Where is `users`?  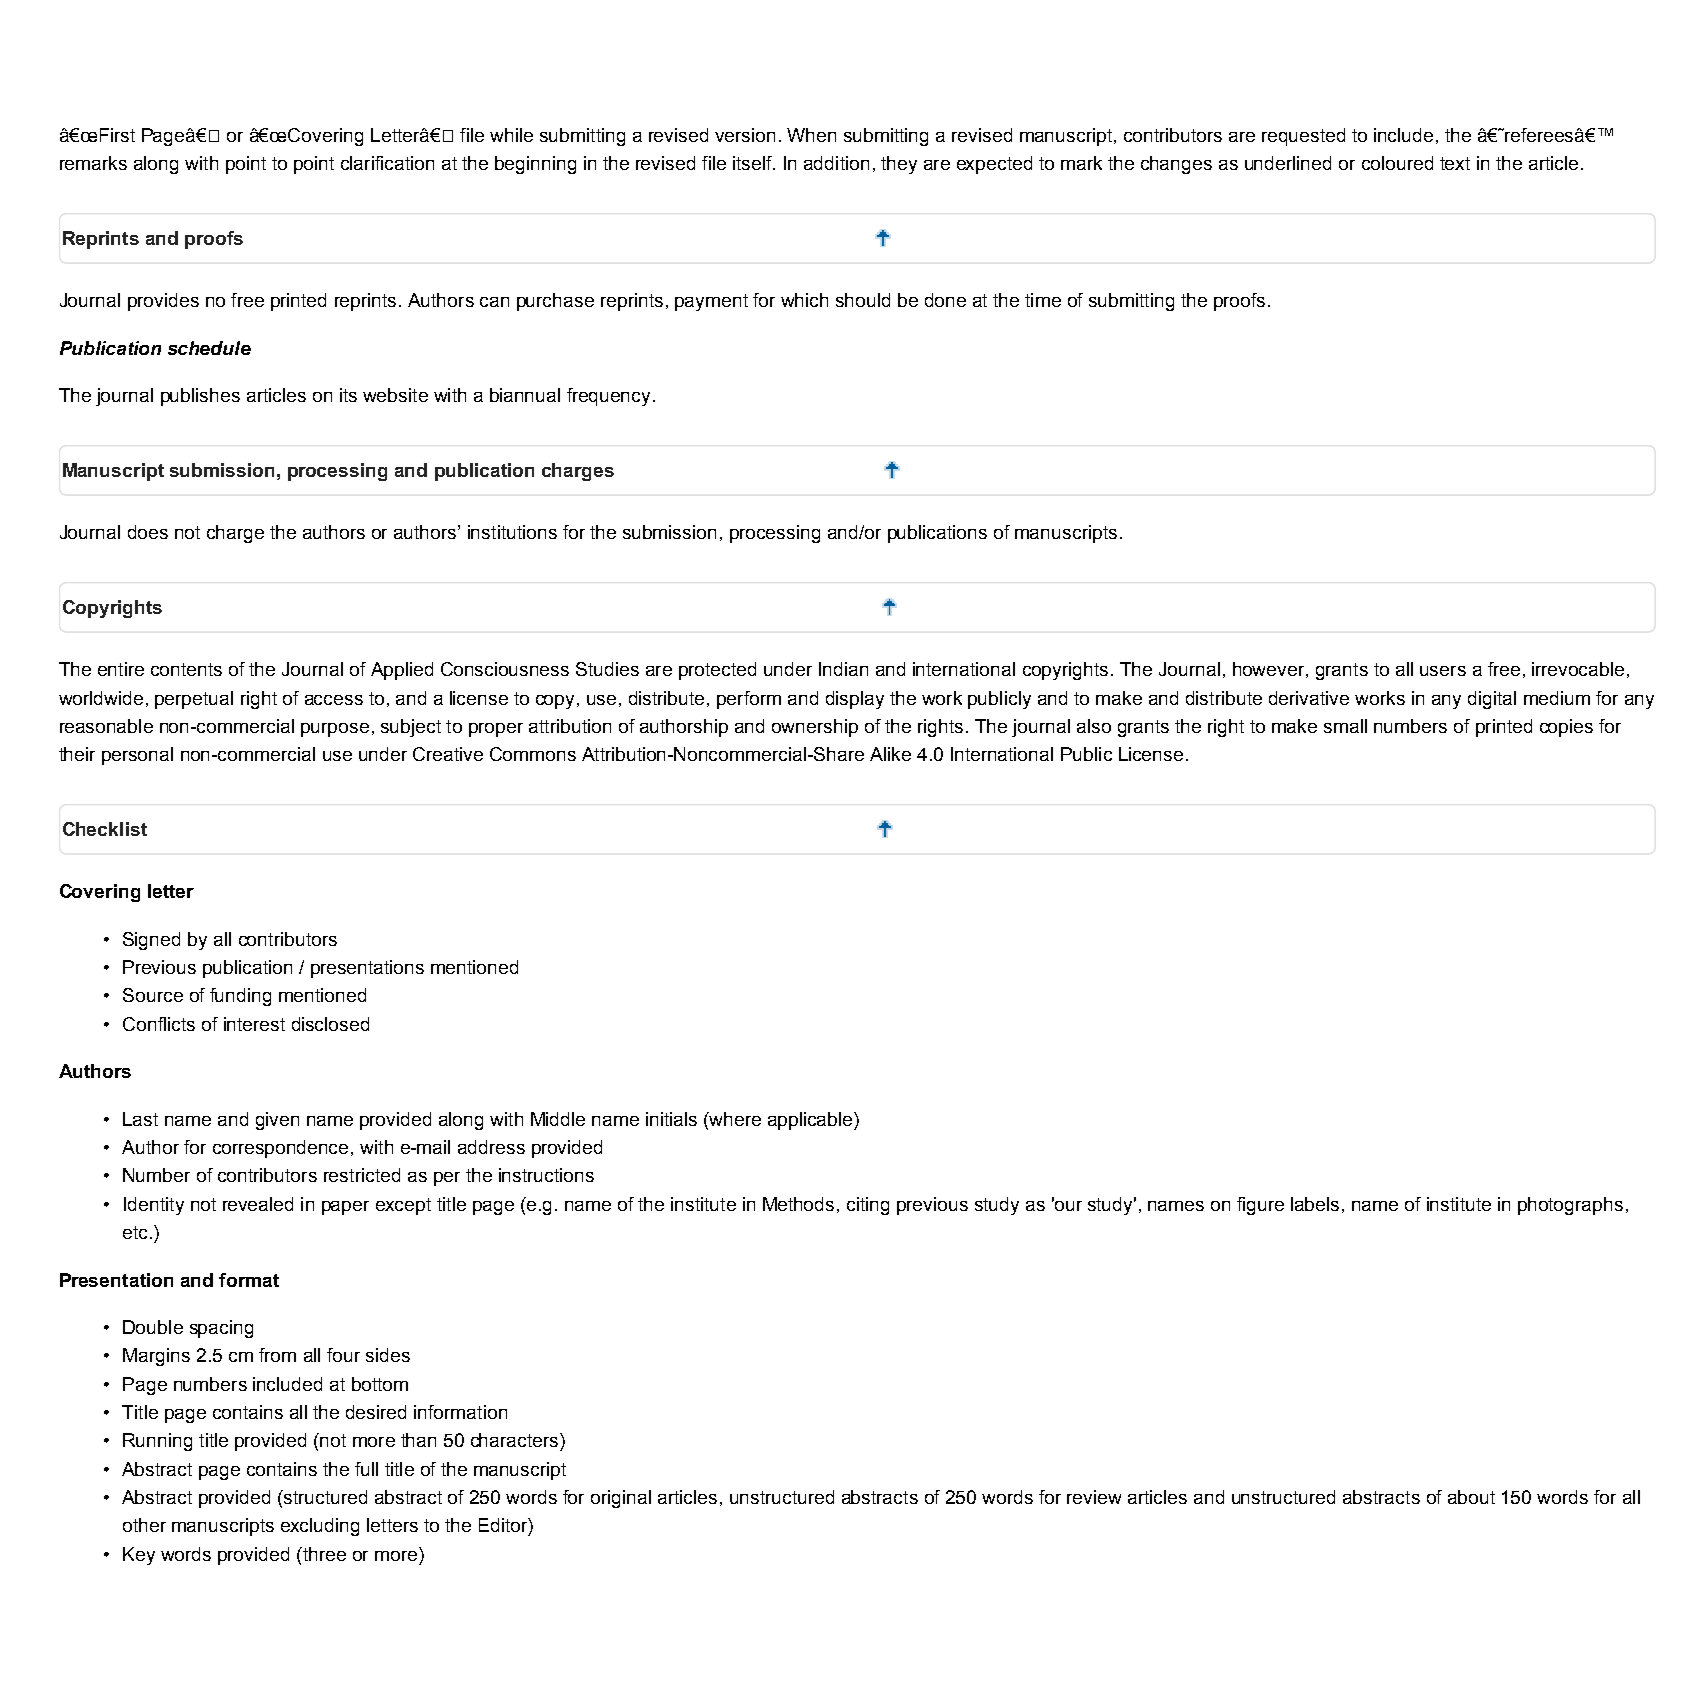
users is located at coordinates (1443, 671).
